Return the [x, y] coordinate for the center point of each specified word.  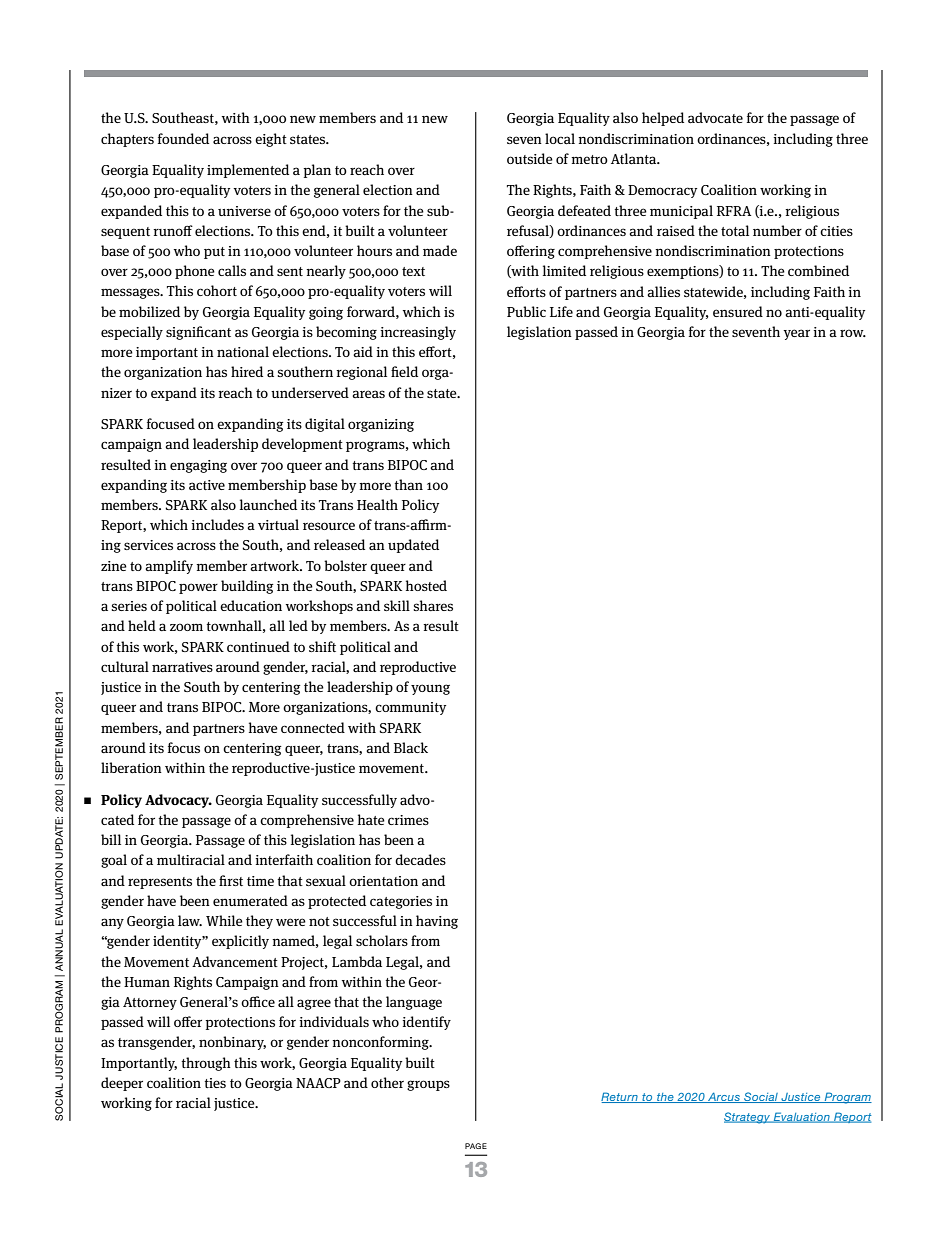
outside [530, 158]
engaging [198, 466]
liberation [131, 767]
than [408, 484]
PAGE [476, 1146]
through [206, 1064]
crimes [408, 820]
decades [420, 859]
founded [183, 138]
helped [663, 119]
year [796, 334]
